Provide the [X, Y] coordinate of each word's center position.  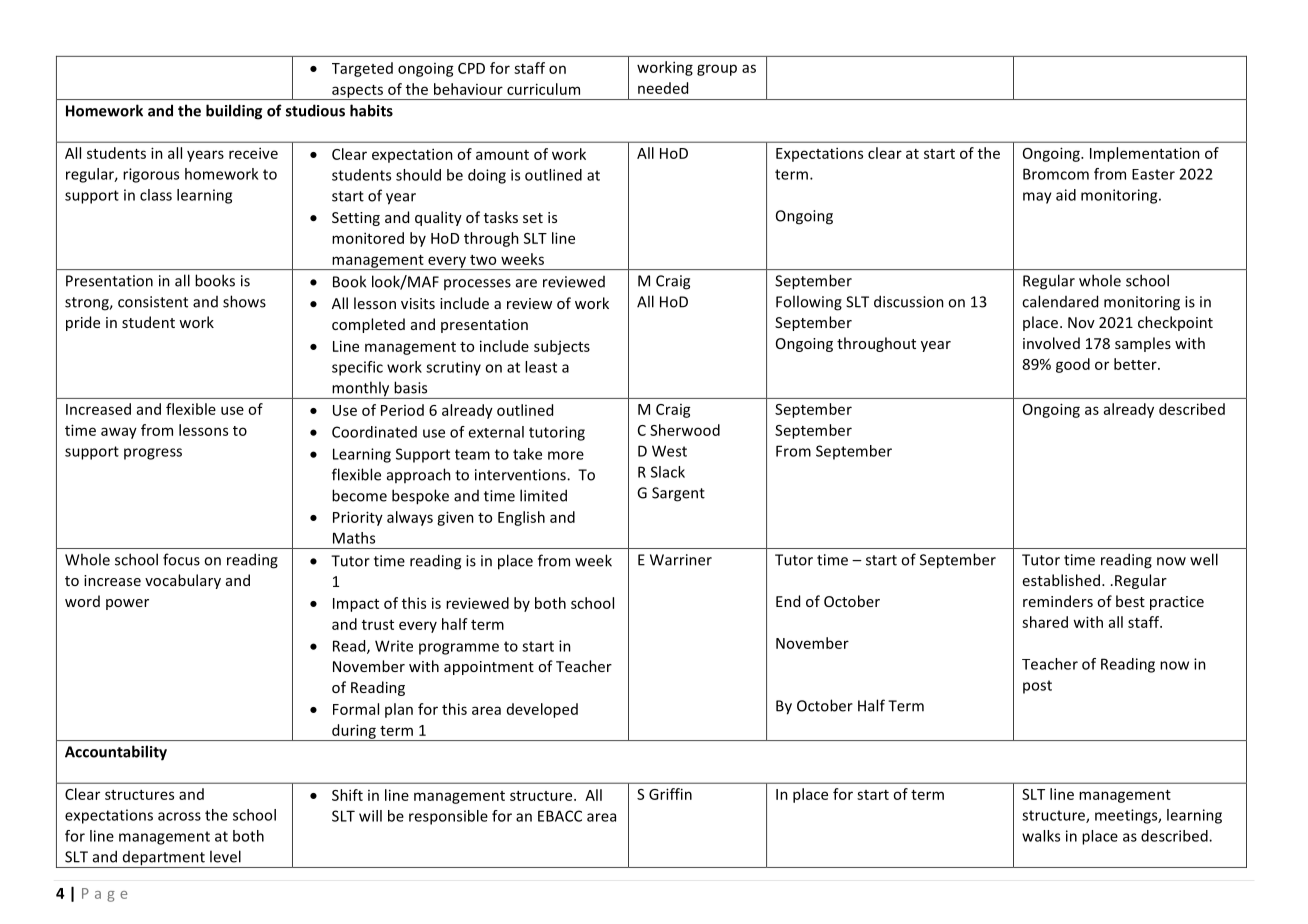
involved [1051, 343]
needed [663, 88]
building [234, 112]
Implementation [1145, 154]
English [521, 518]
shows [244, 301]
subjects [562, 347]
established [1061, 580]
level [225, 856]
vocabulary [183, 581]
